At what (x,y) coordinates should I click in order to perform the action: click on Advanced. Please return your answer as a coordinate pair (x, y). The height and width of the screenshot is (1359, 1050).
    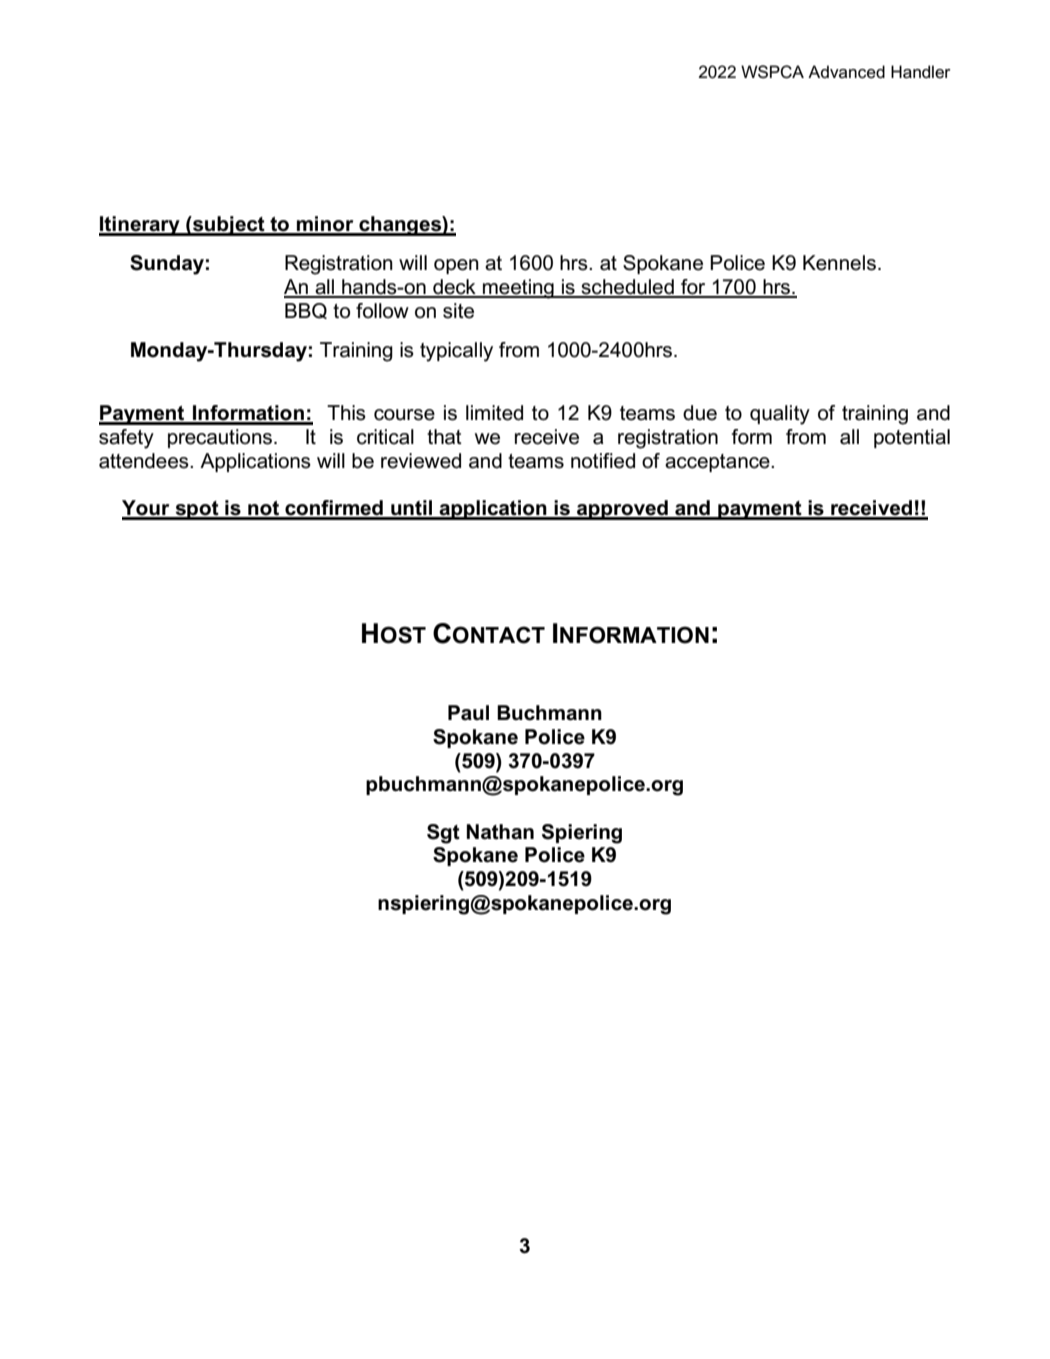
    Looking at the image, I should click on (846, 72).
